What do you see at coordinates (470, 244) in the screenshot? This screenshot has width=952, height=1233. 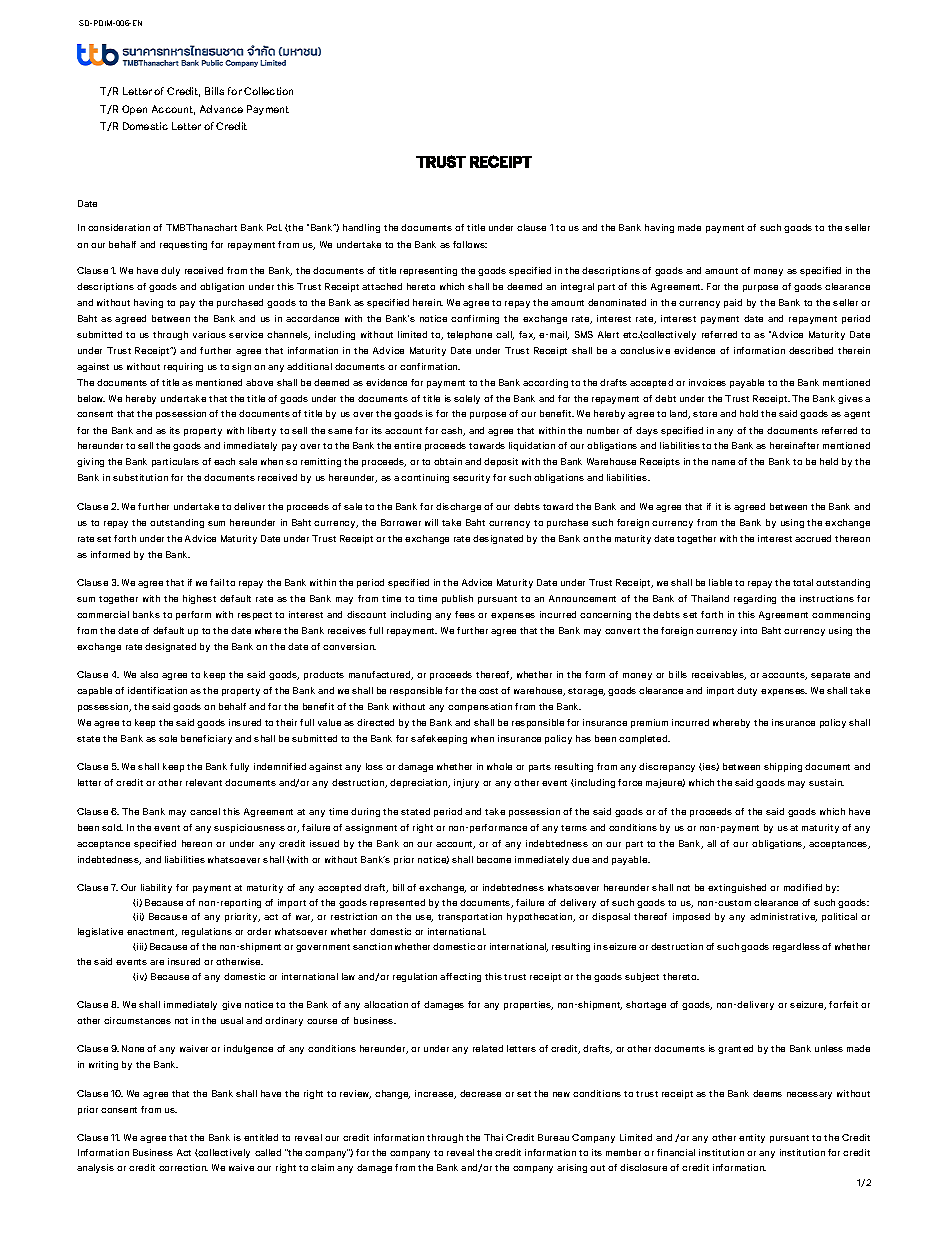 I see `follows` at bounding box center [470, 244].
